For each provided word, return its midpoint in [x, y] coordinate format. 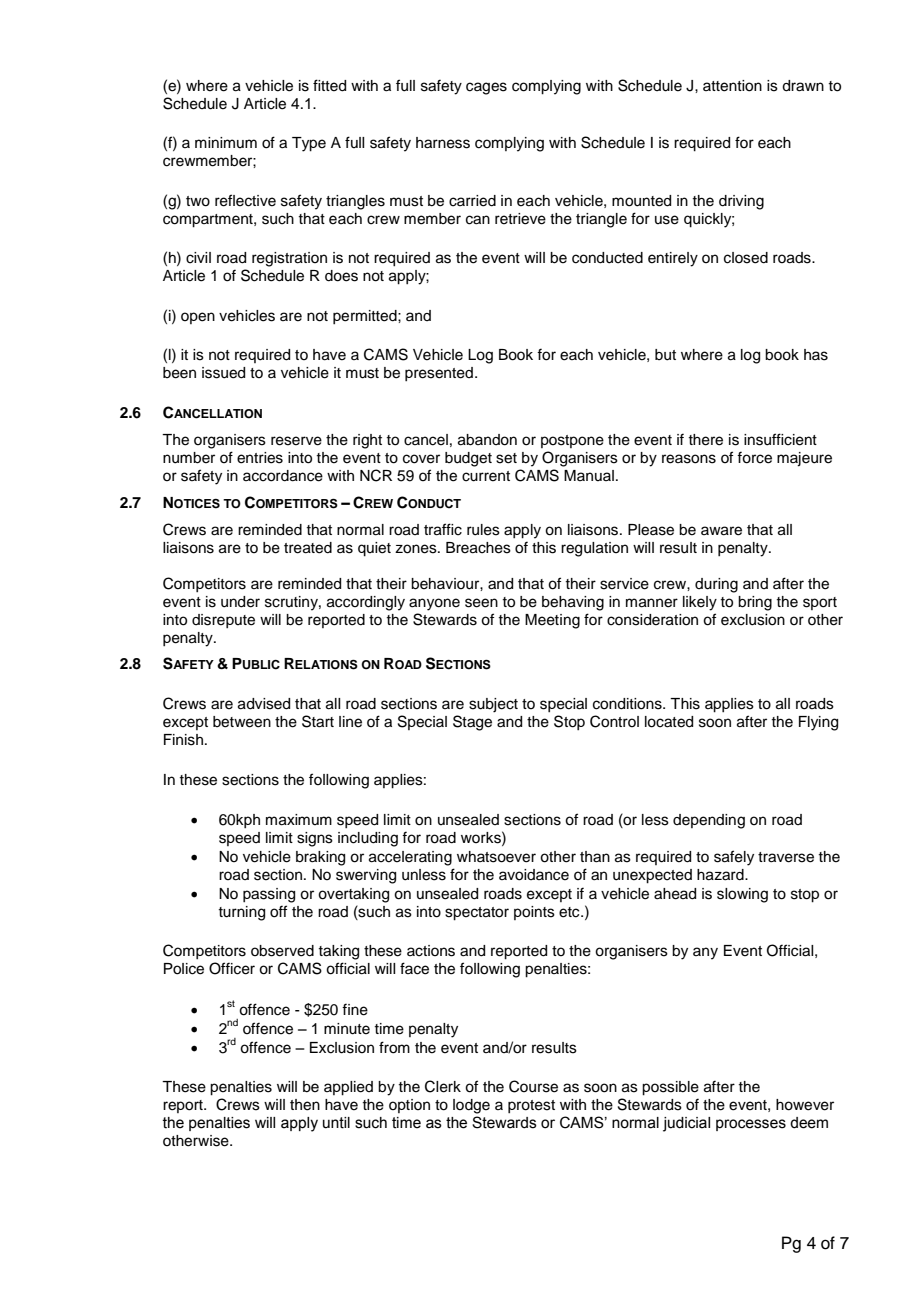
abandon [487, 440]
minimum [226, 142]
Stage [472, 723]
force [754, 457]
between [242, 722]
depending [709, 821]
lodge [471, 1106]
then [305, 1105]
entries [260, 458]
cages [486, 88]
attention [732, 86]
